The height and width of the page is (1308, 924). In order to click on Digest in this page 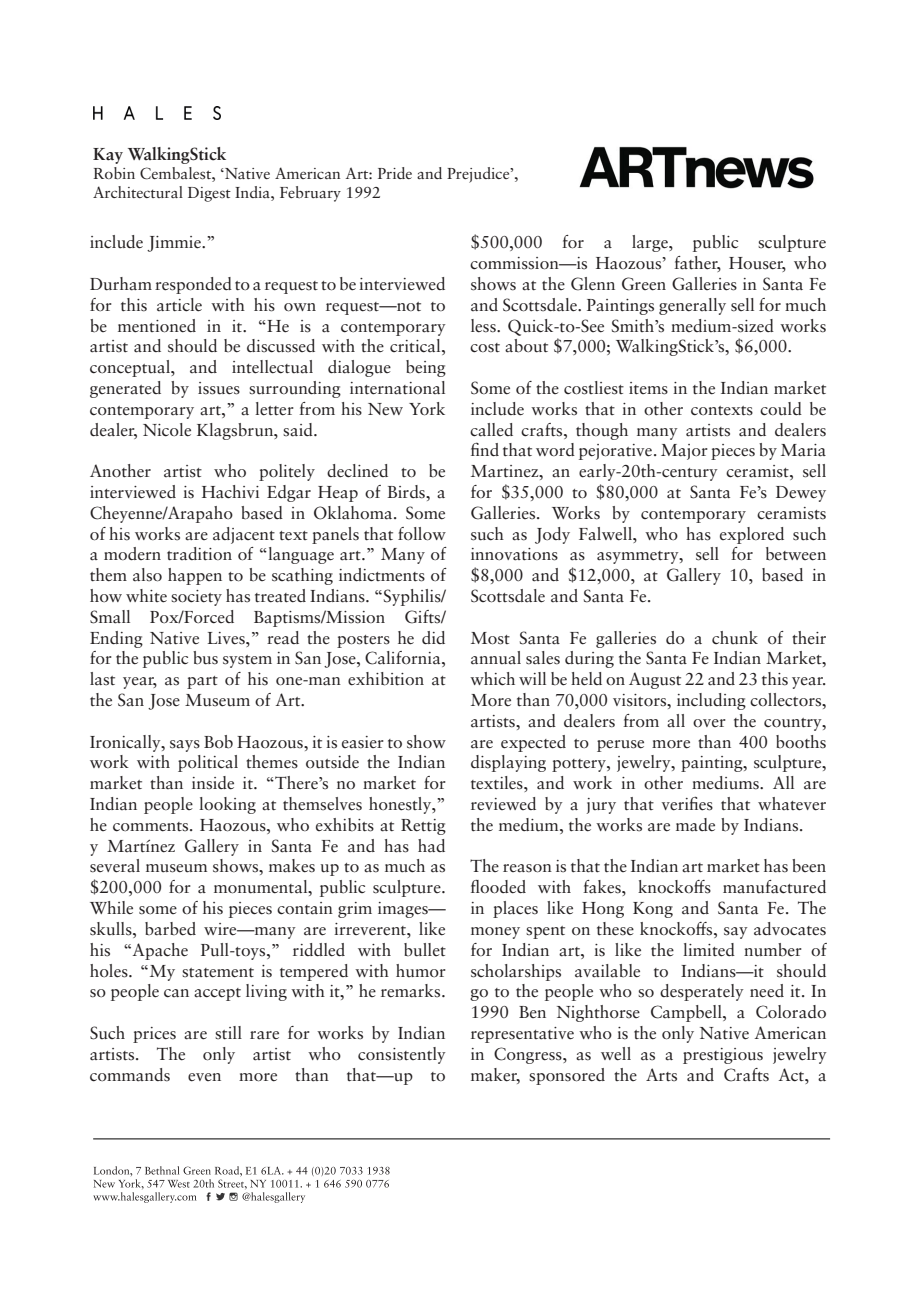, I will do `click(209, 194)`.
